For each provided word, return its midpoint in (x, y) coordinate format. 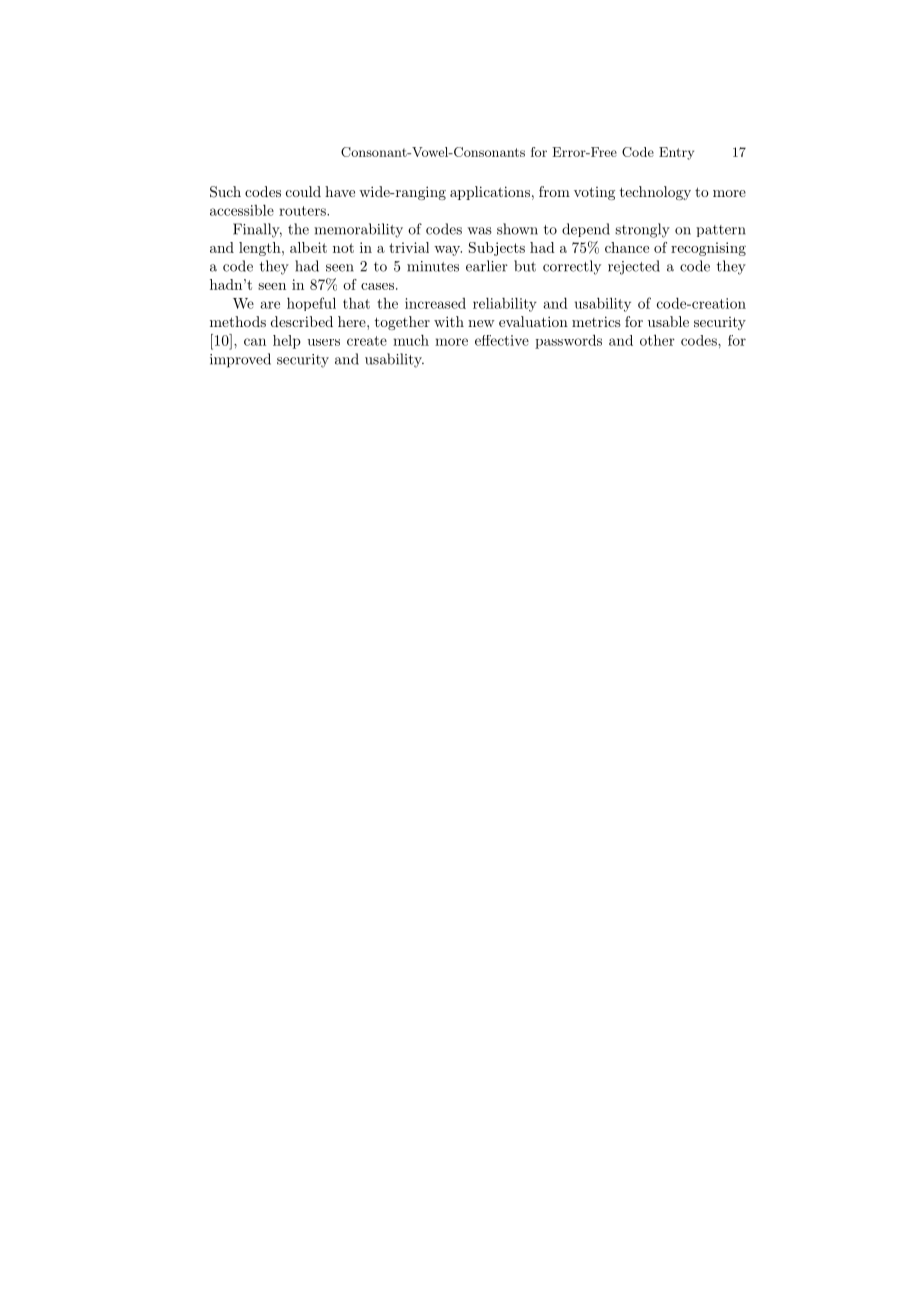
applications (490, 193)
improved (240, 360)
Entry (676, 153)
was (479, 231)
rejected (634, 267)
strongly (642, 230)
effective (502, 340)
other (657, 340)
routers (303, 211)
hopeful (311, 304)
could (303, 191)
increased (435, 303)
